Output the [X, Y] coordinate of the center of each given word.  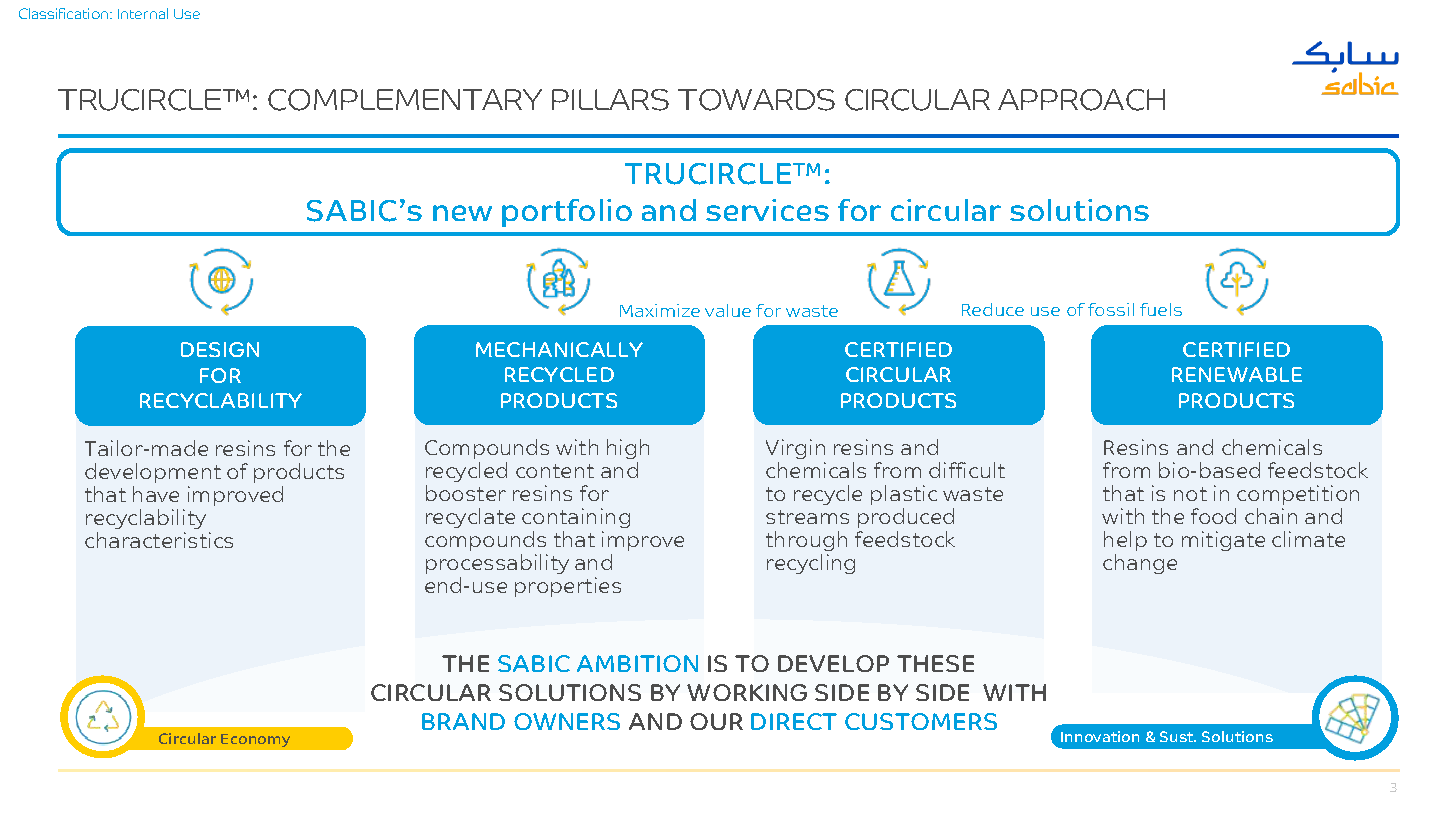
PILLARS [610, 100]
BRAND [463, 721]
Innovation [1100, 736]
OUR [716, 721]
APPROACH [1081, 100]
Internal [143, 13]
